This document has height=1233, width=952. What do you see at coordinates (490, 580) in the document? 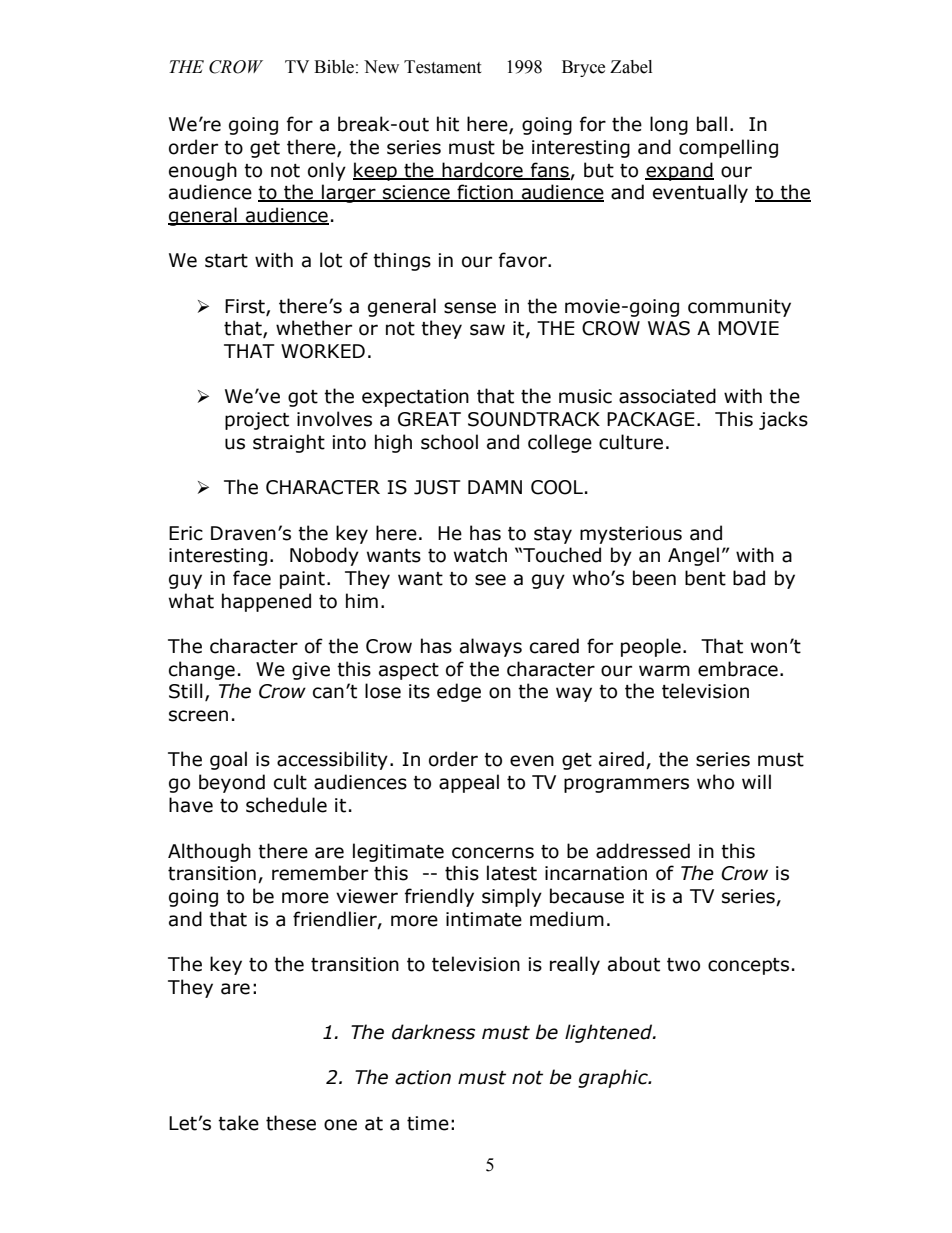
I see `see` at bounding box center [490, 580].
